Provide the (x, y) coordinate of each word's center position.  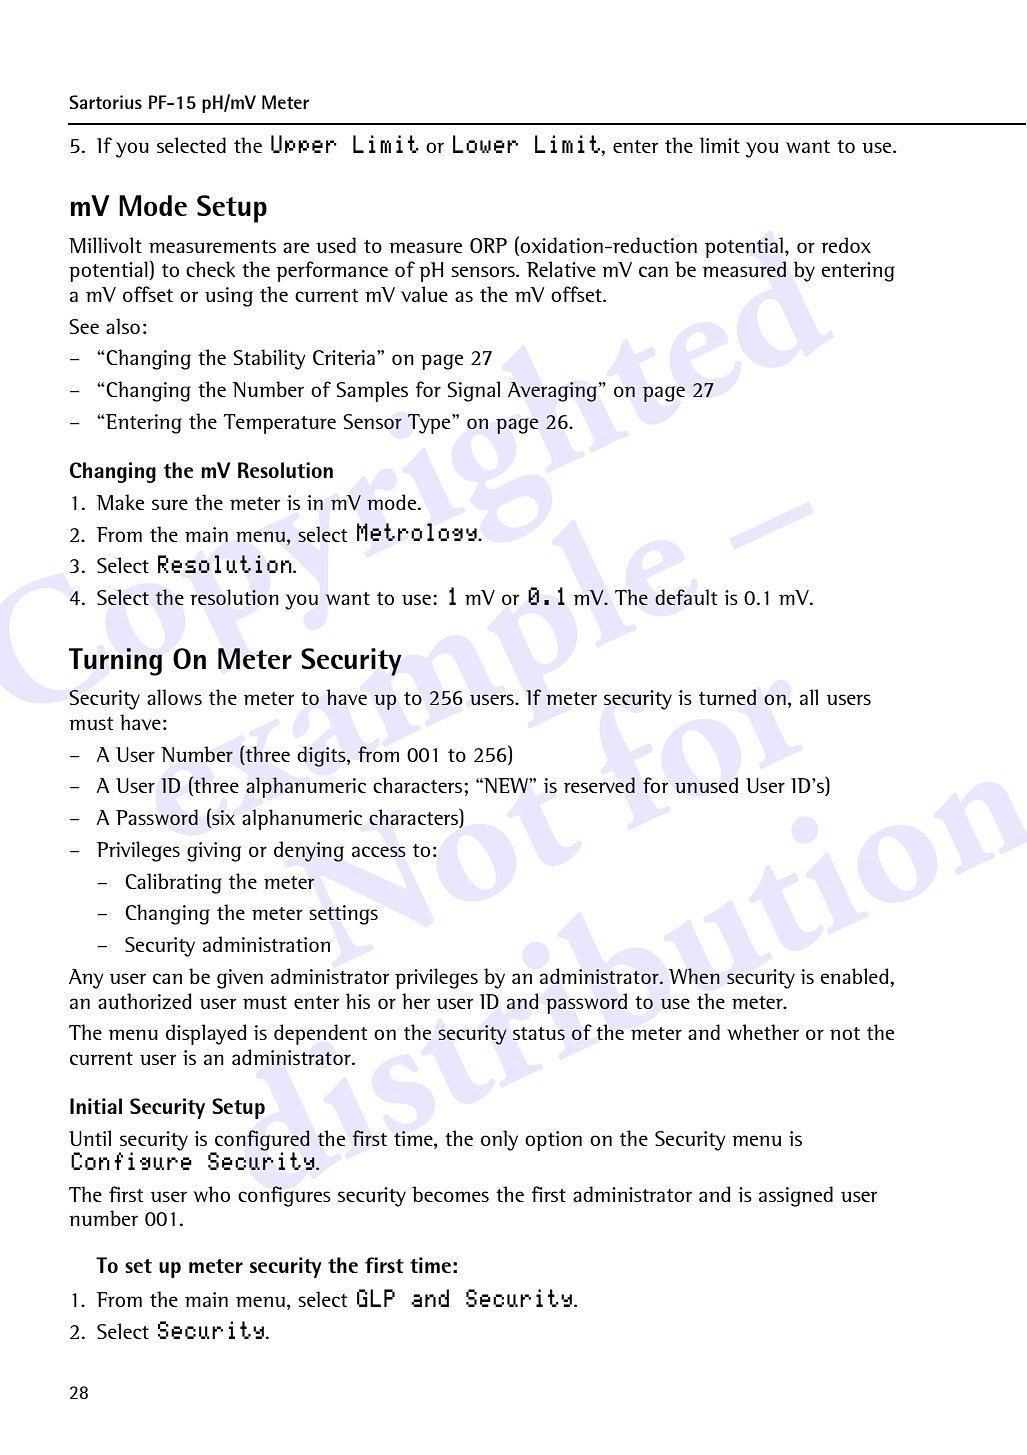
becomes (450, 1194)
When (694, 976)
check (211, 269)
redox (846, 245)
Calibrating (173, 883)
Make (120, 502)
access (379, 851)
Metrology (418, 532)
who (211, 1194)
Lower (485, 144)
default (686, 597)
